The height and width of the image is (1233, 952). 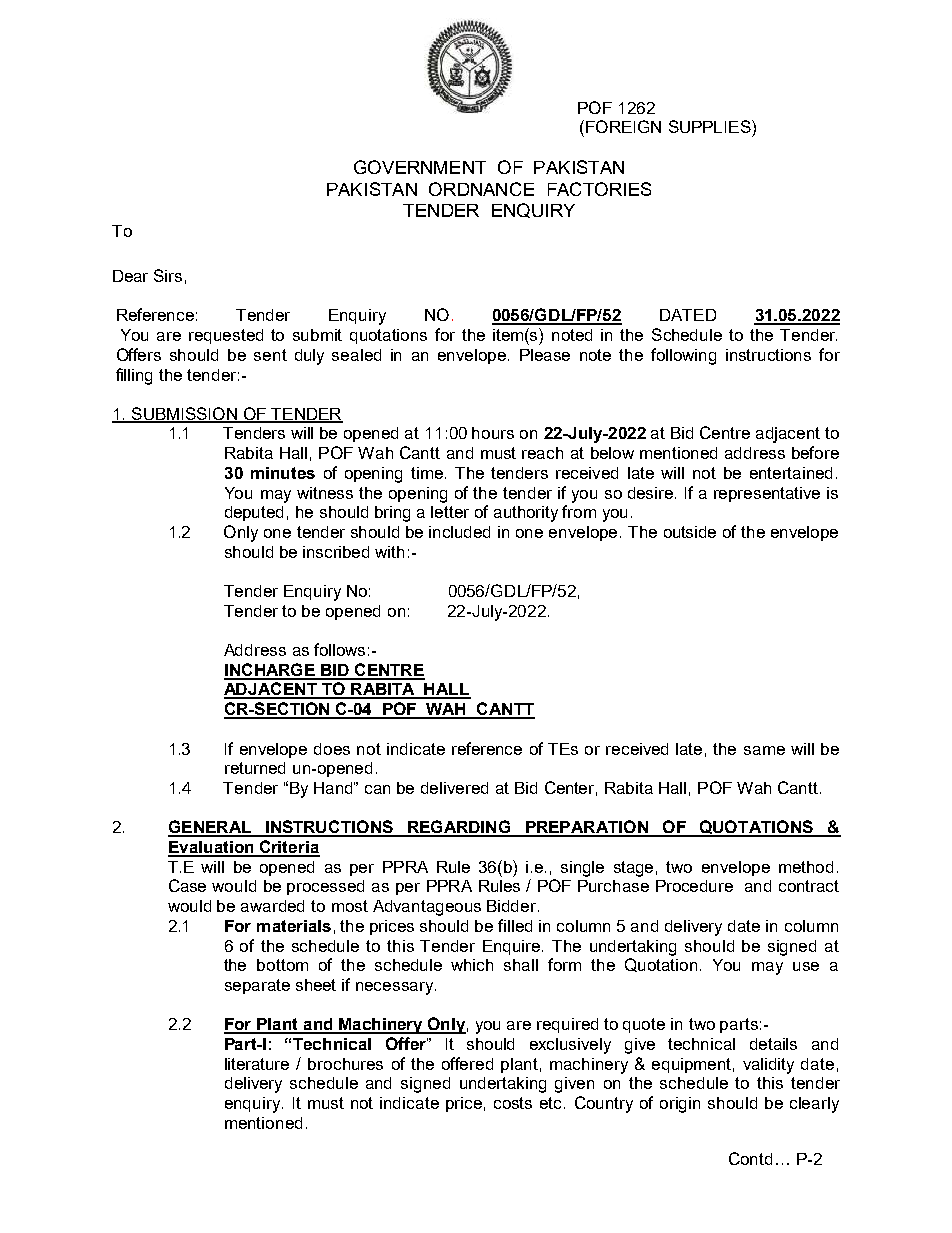 What do you see at coordinates (513, 1103) in the image?
I see `costs` at bounding box center [513, 1103].
